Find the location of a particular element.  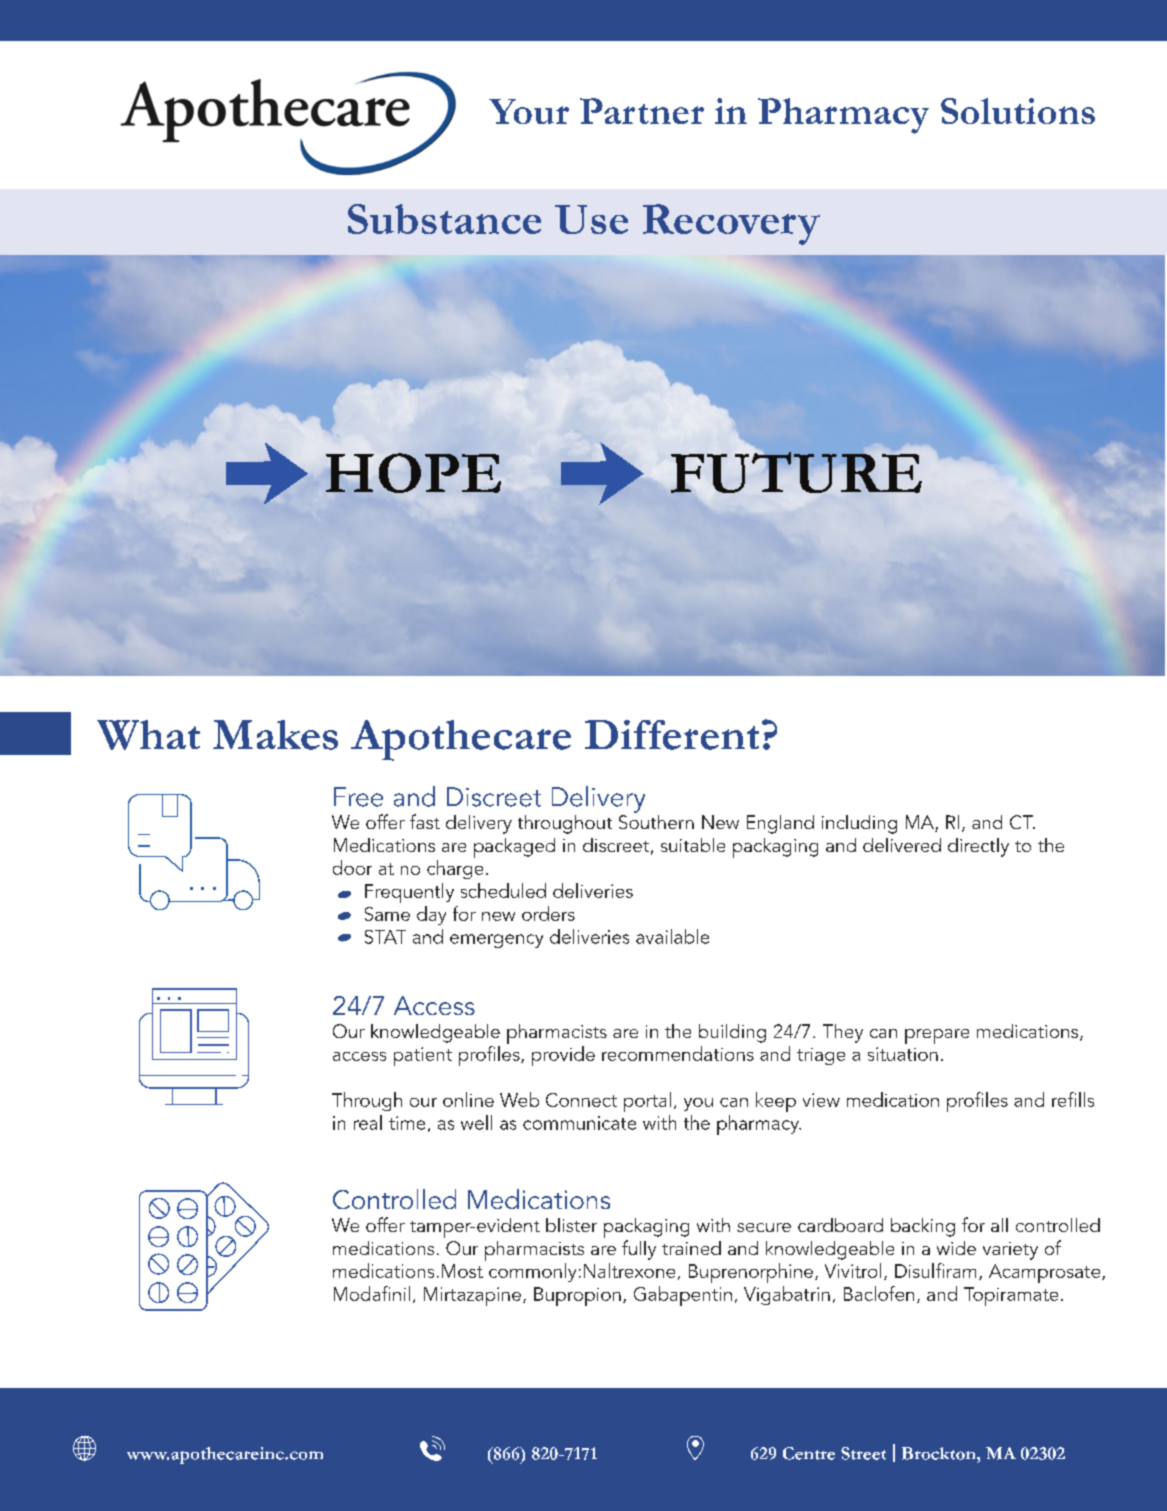

directly is located at coordinates (978, 847).
